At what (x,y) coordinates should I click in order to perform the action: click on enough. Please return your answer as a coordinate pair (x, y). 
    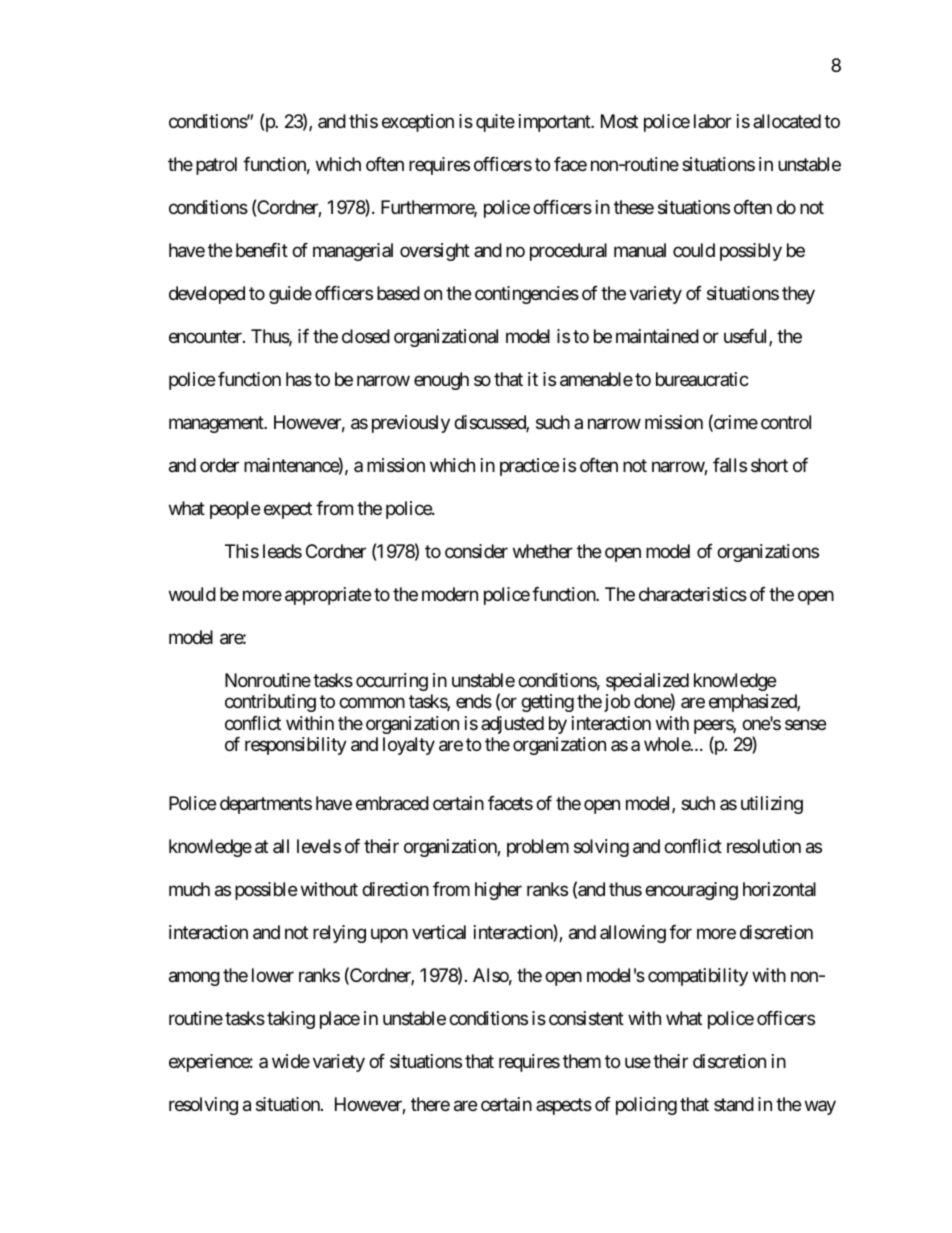
    Looking at the image, I should click on (441, 381).
